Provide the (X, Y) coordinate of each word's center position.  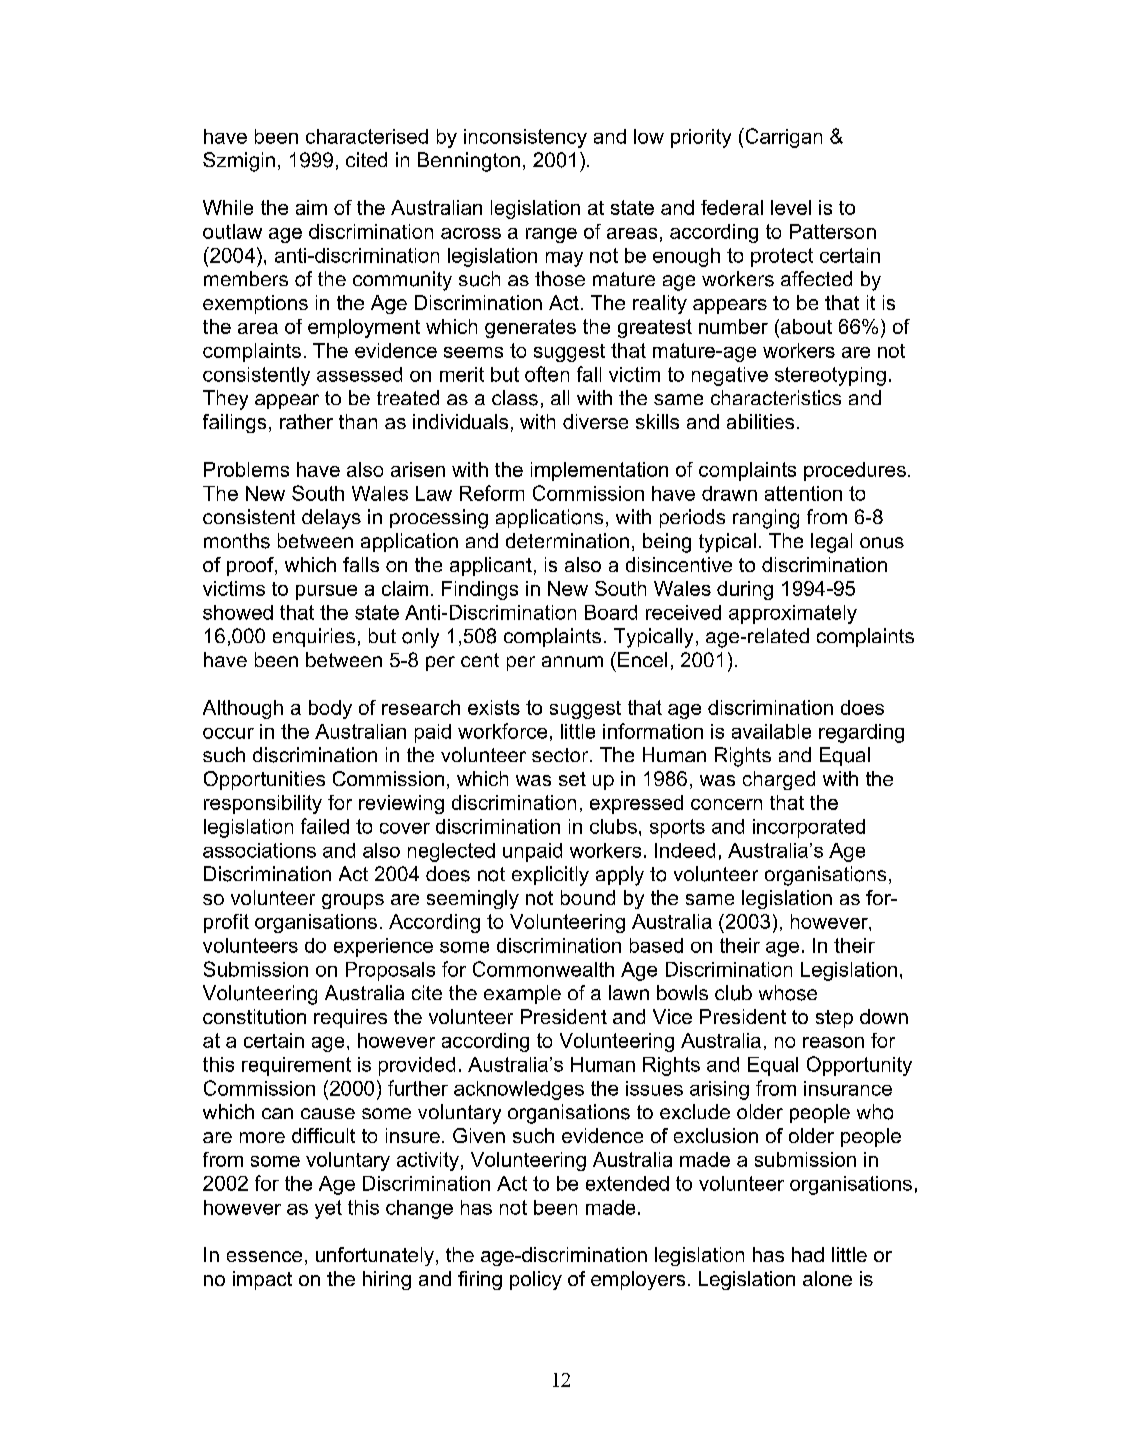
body (330, 709)
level (791, 207)
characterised (367, 136)
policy (536, 1280)
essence (264, 1256)
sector (561, 755)
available (771, 731)
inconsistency (525, 138)
